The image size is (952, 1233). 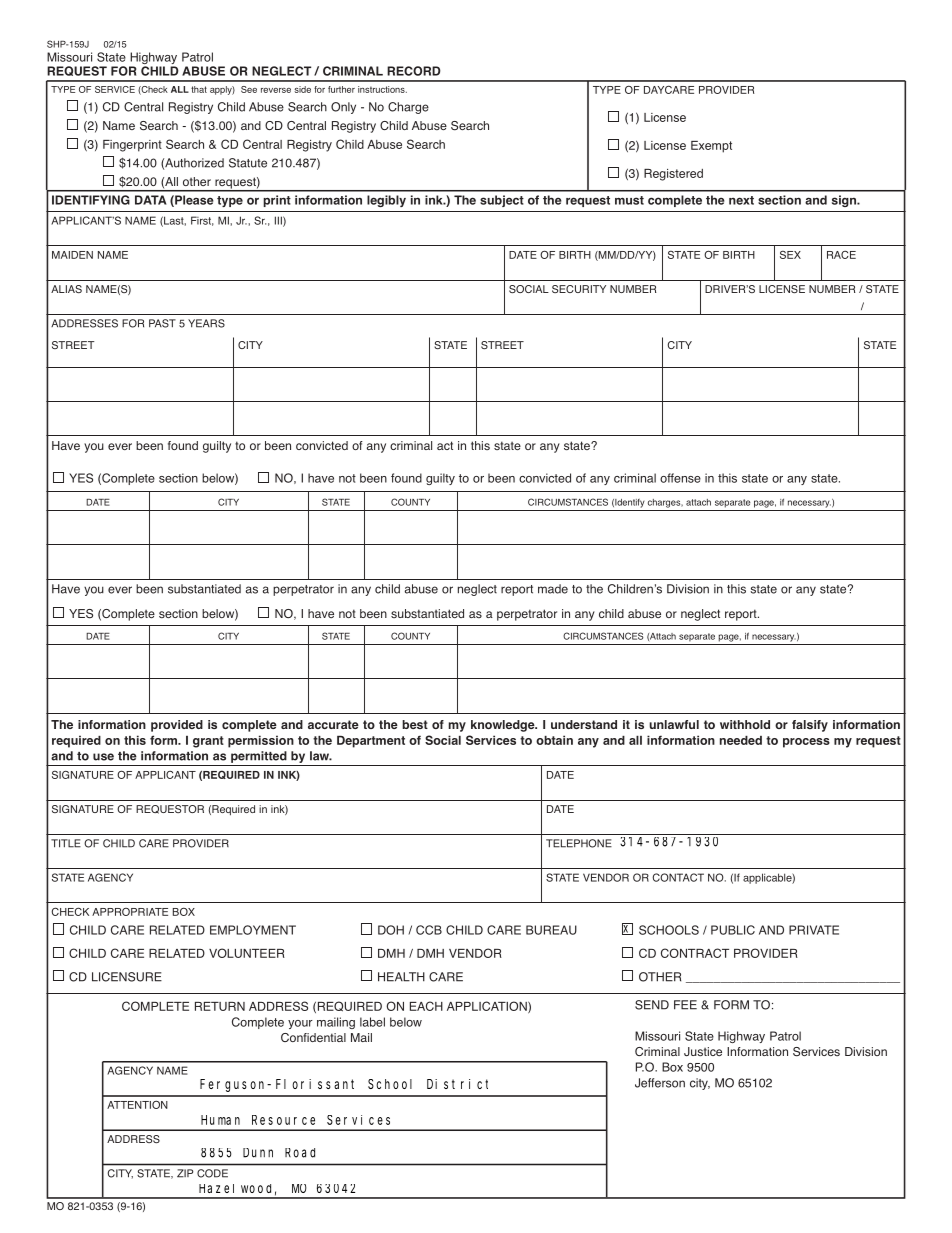 I want to click on withhold, so click(x=745, y=724).
